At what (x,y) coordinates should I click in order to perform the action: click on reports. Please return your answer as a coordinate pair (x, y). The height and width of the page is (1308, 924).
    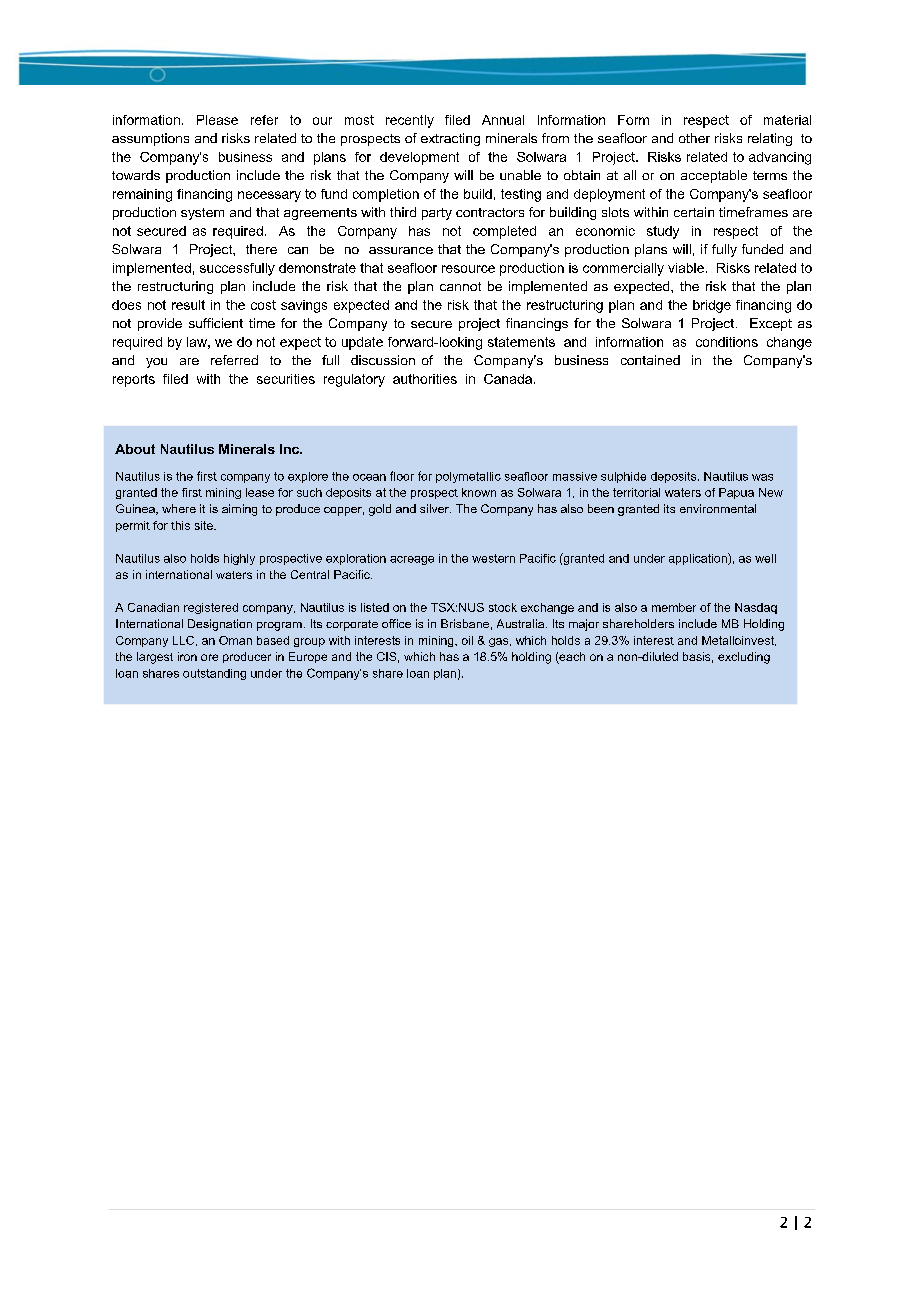
    Looking at the image, I should click on (134, 380).
